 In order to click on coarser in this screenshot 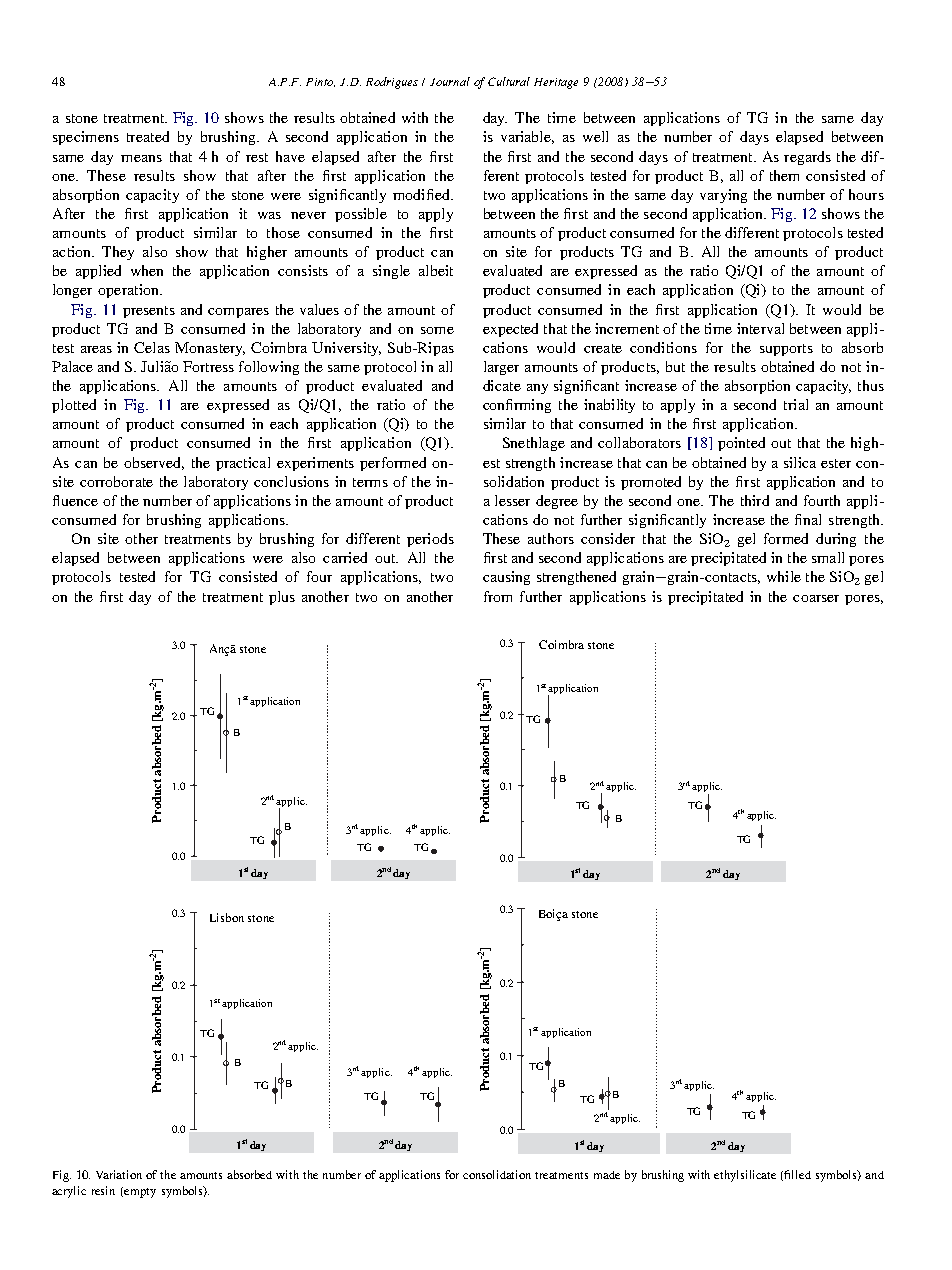, I will do `click(816, 598)`.
